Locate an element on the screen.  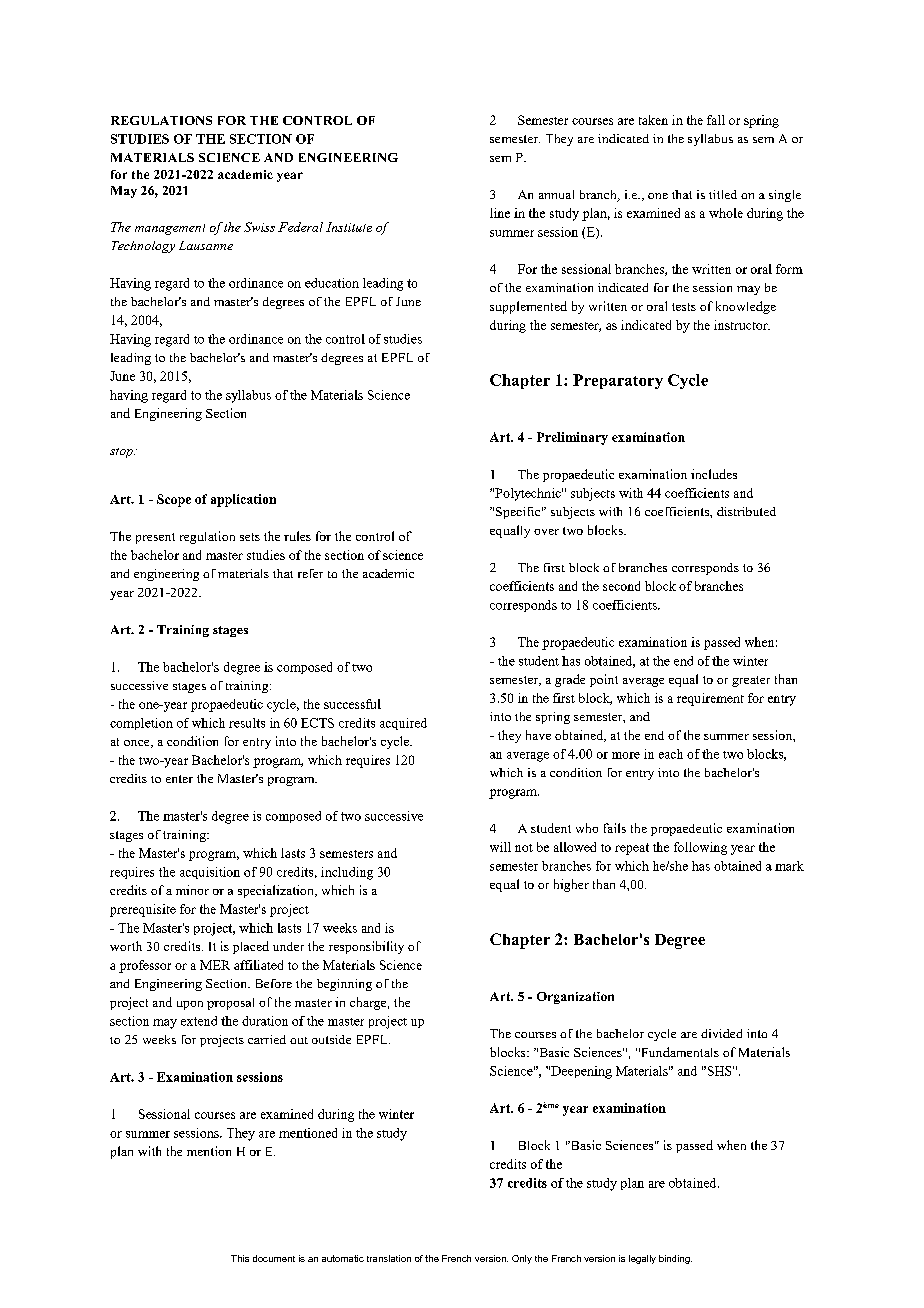
Preliminary is located at coordinates (572, 438).
